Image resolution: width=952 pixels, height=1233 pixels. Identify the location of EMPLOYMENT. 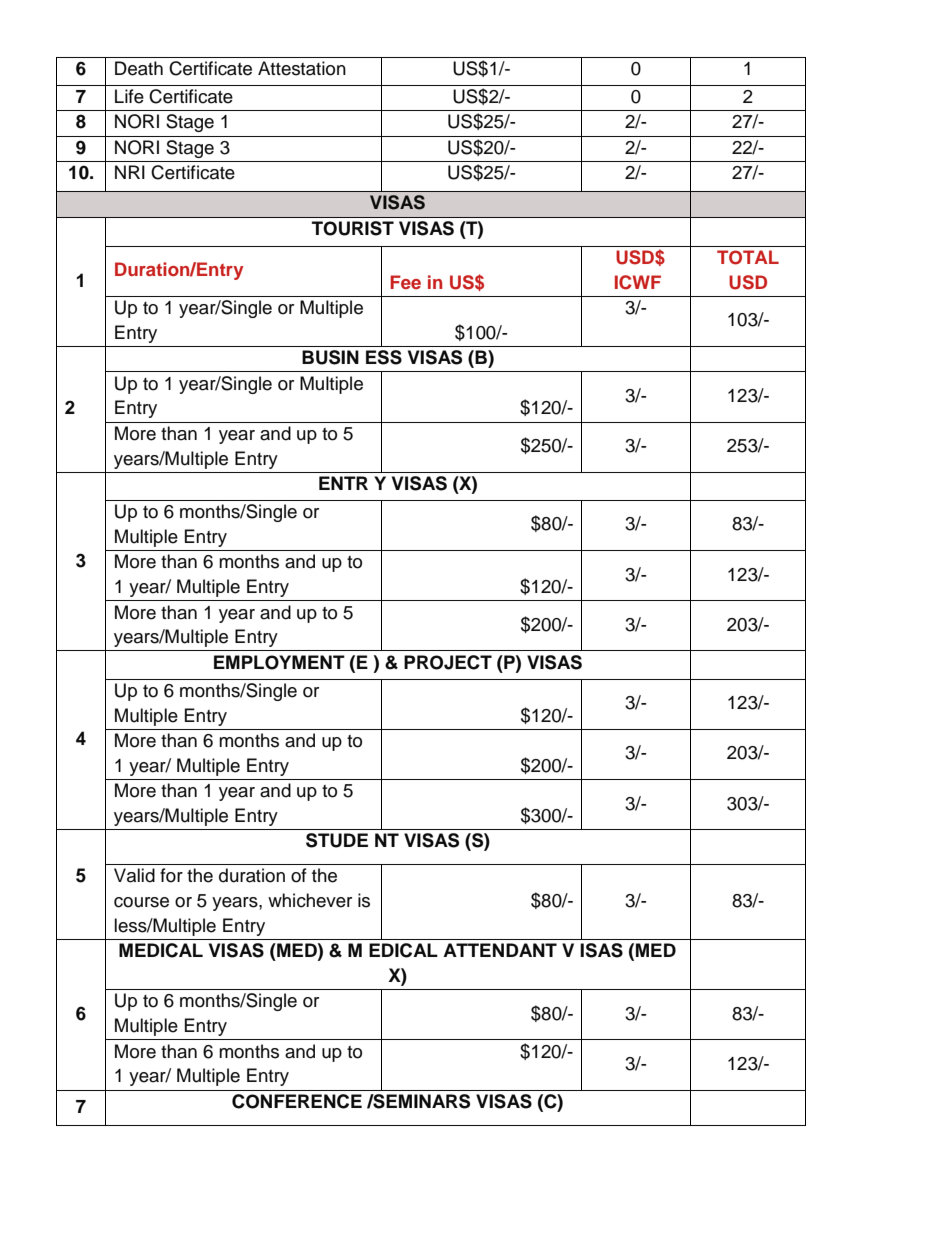
(279, 662).
